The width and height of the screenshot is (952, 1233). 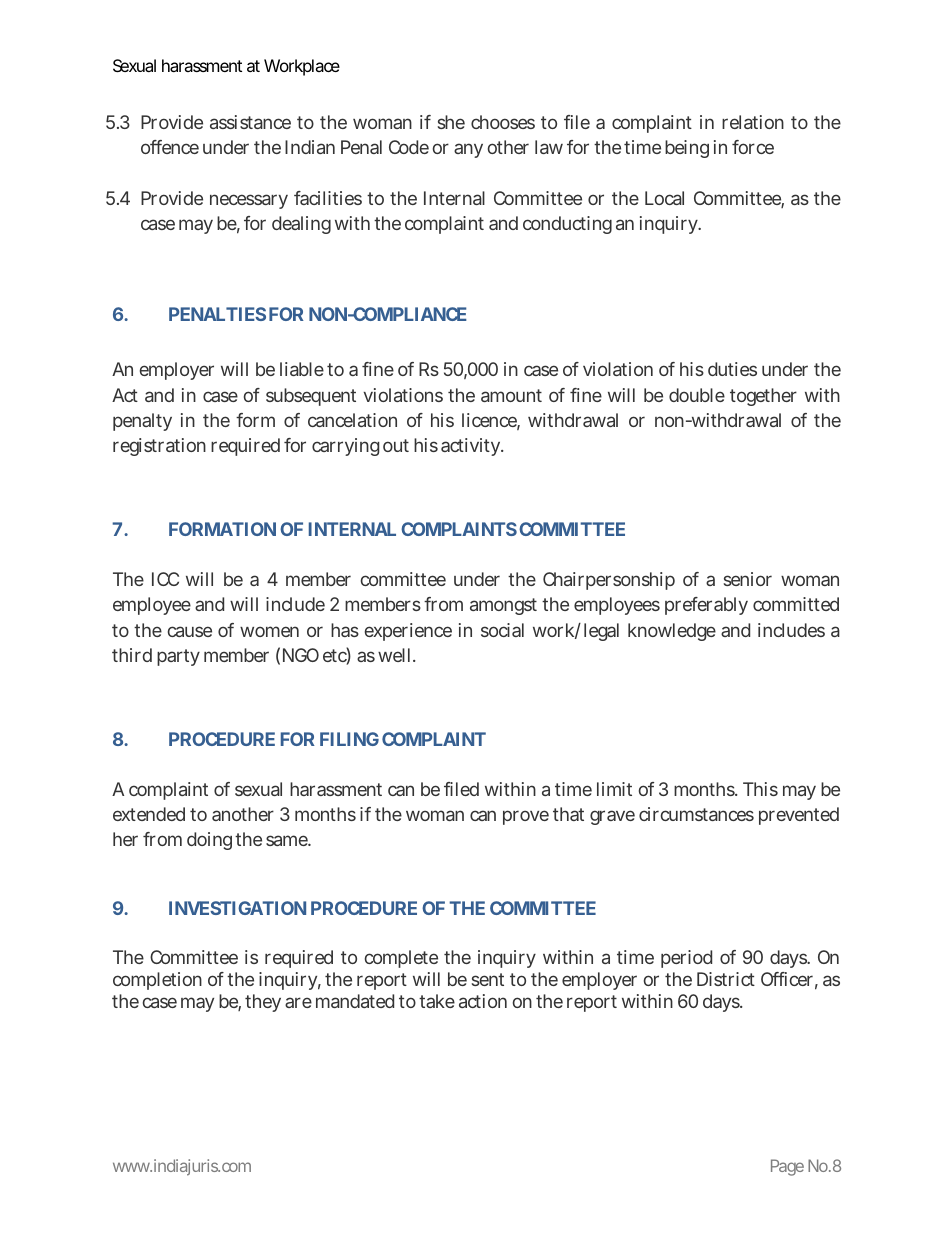 What do you see at coordinates (696, 814) in the screenshot?
I see `circumstances` at bounding box center [696, 814].
